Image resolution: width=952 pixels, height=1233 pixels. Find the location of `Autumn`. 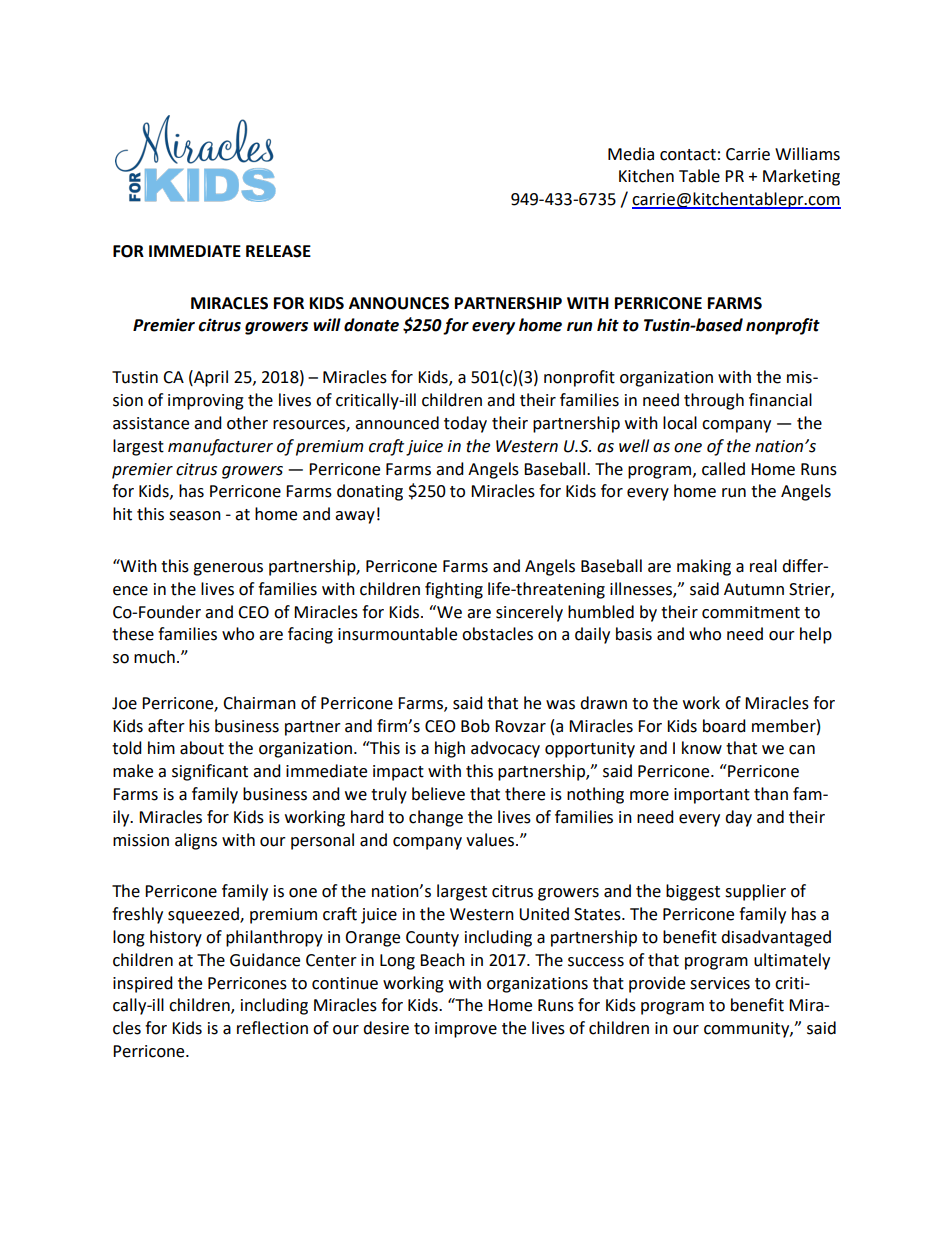

Autumn is located at coordinates (754, 589).
